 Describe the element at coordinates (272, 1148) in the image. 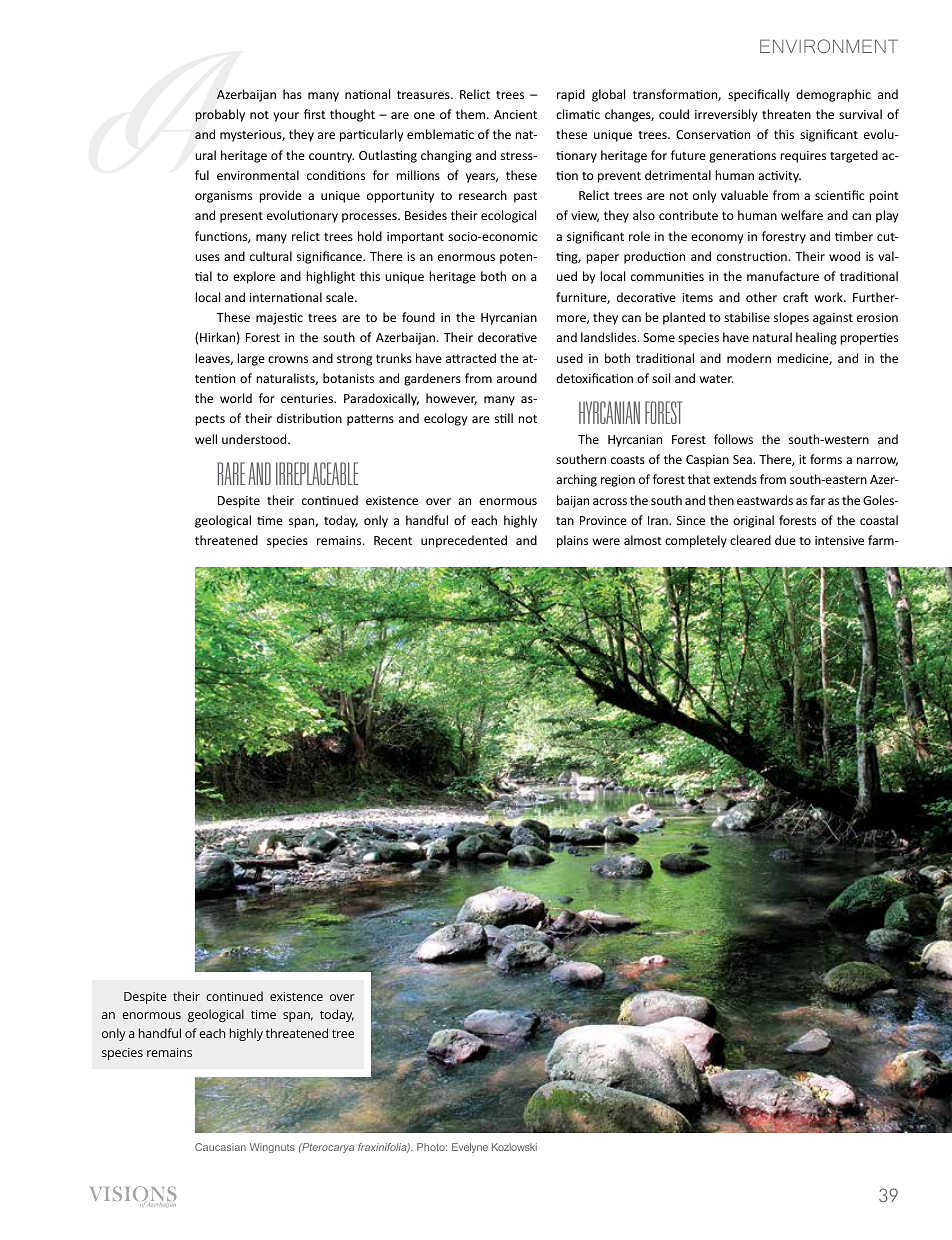

I see `Wingnuts` at that location.
